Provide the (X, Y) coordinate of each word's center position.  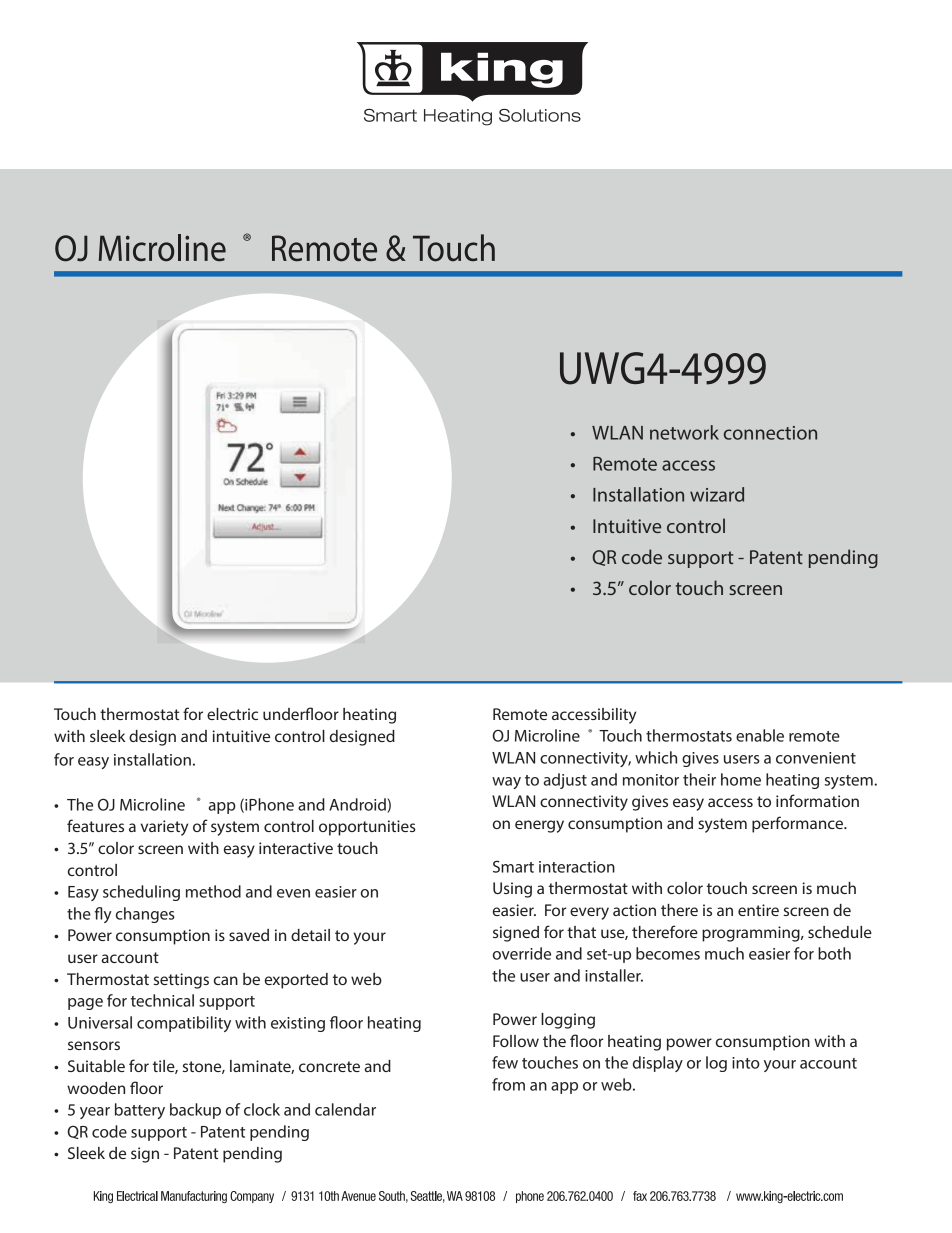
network (684, 432)
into (746, 1063)
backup (195, 1111)
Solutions (540, 115)
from (508, 1084)
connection (770, 433)
